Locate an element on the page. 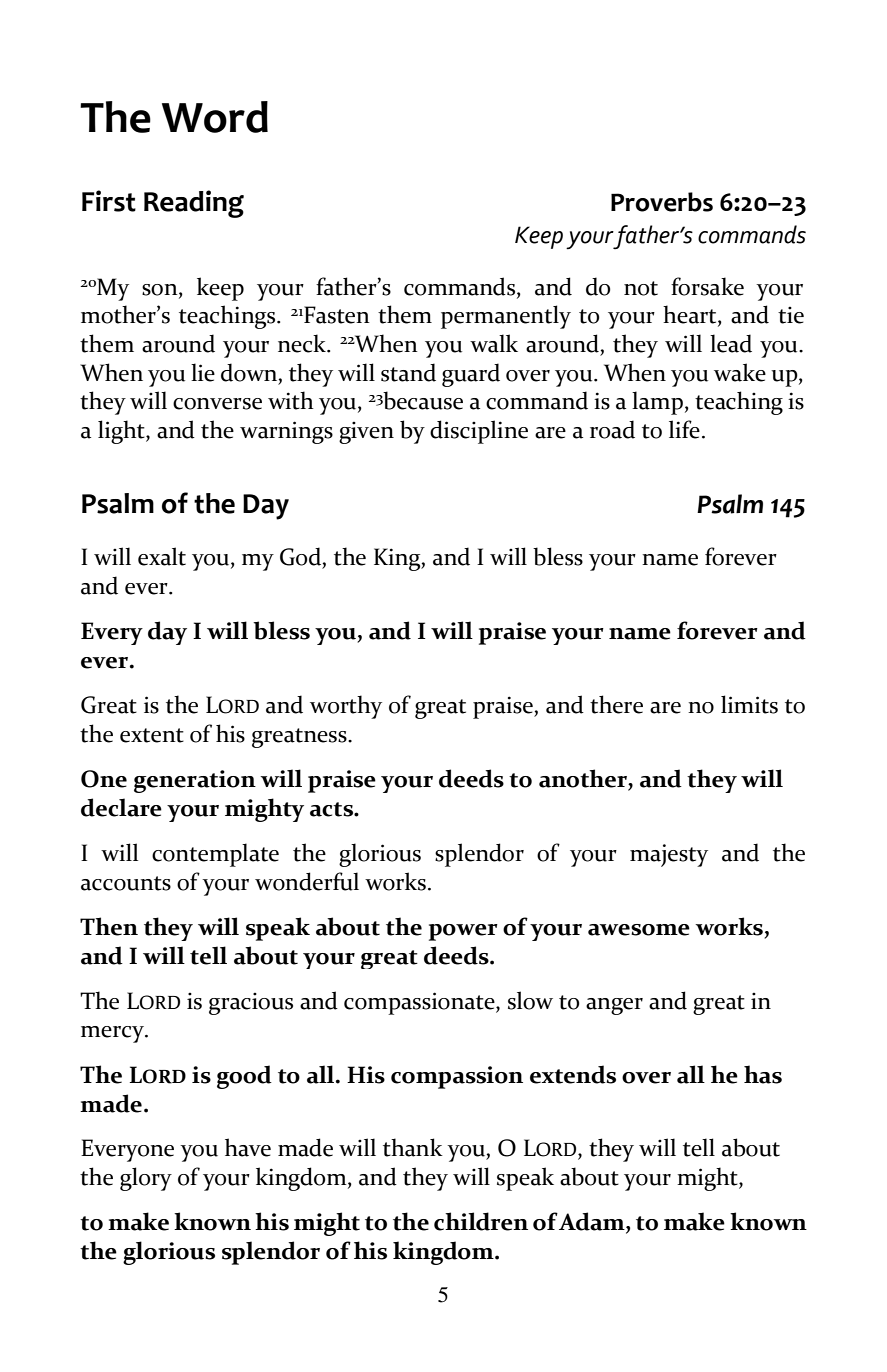  children is located at coordinates (481, 1221).
